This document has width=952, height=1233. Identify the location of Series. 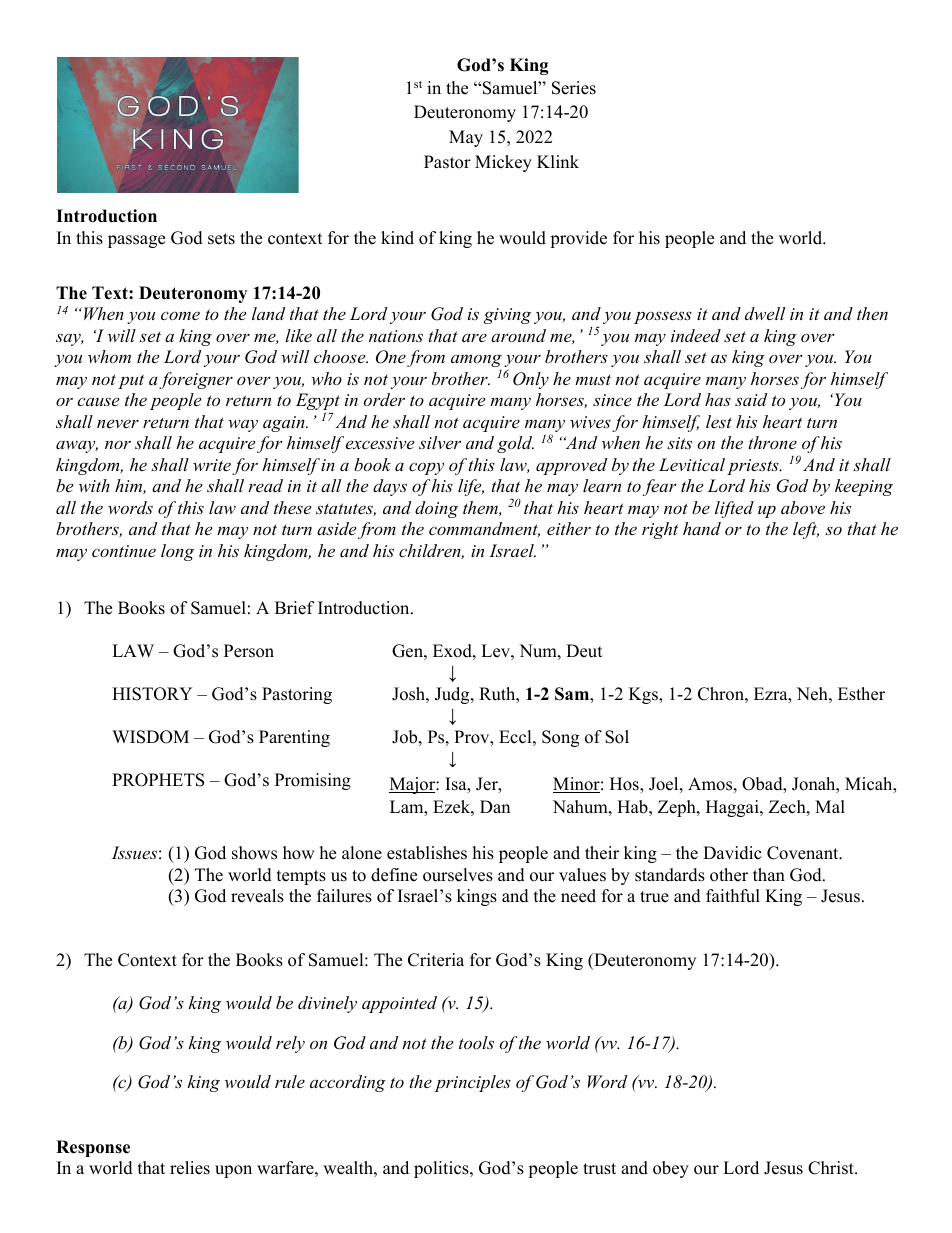
(574, 88).
